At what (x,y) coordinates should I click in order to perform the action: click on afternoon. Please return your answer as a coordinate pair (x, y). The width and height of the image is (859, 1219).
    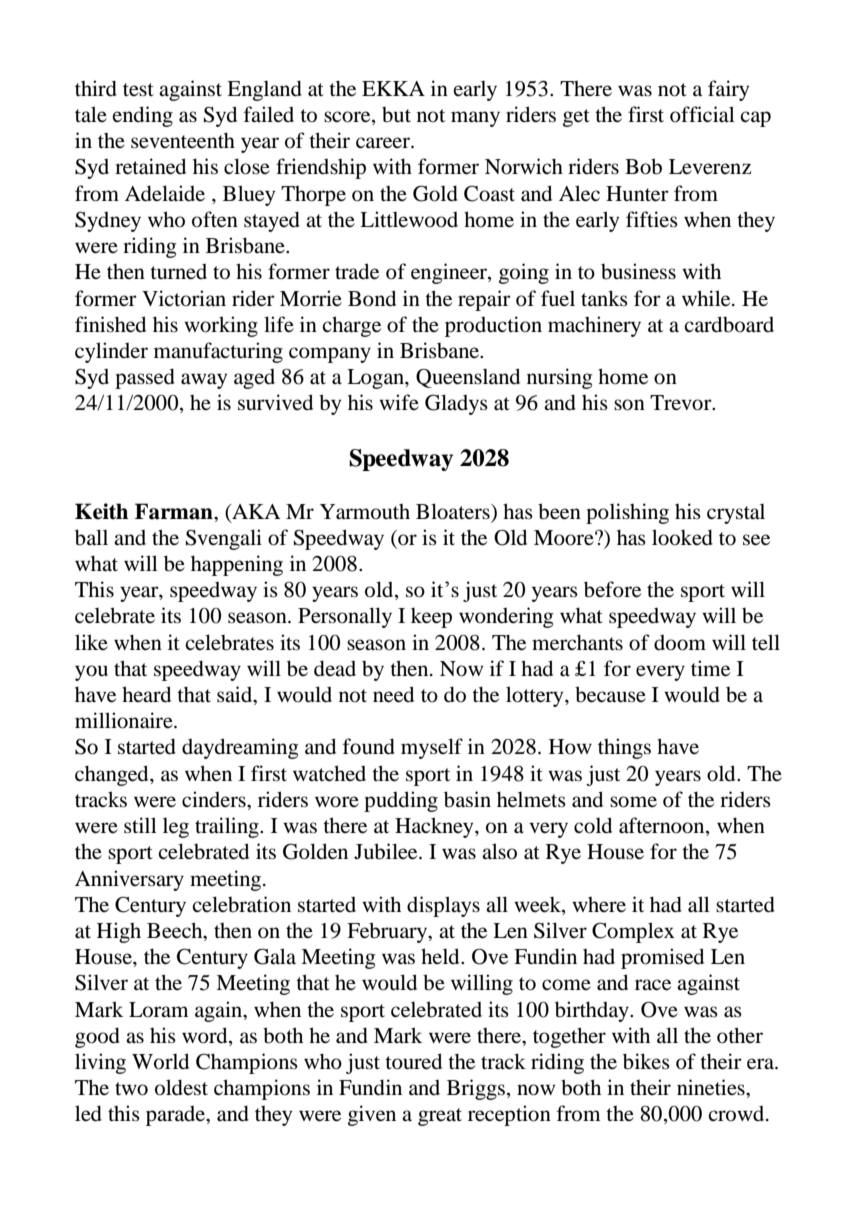
    Looking at the image, I should click on (663, 826).
